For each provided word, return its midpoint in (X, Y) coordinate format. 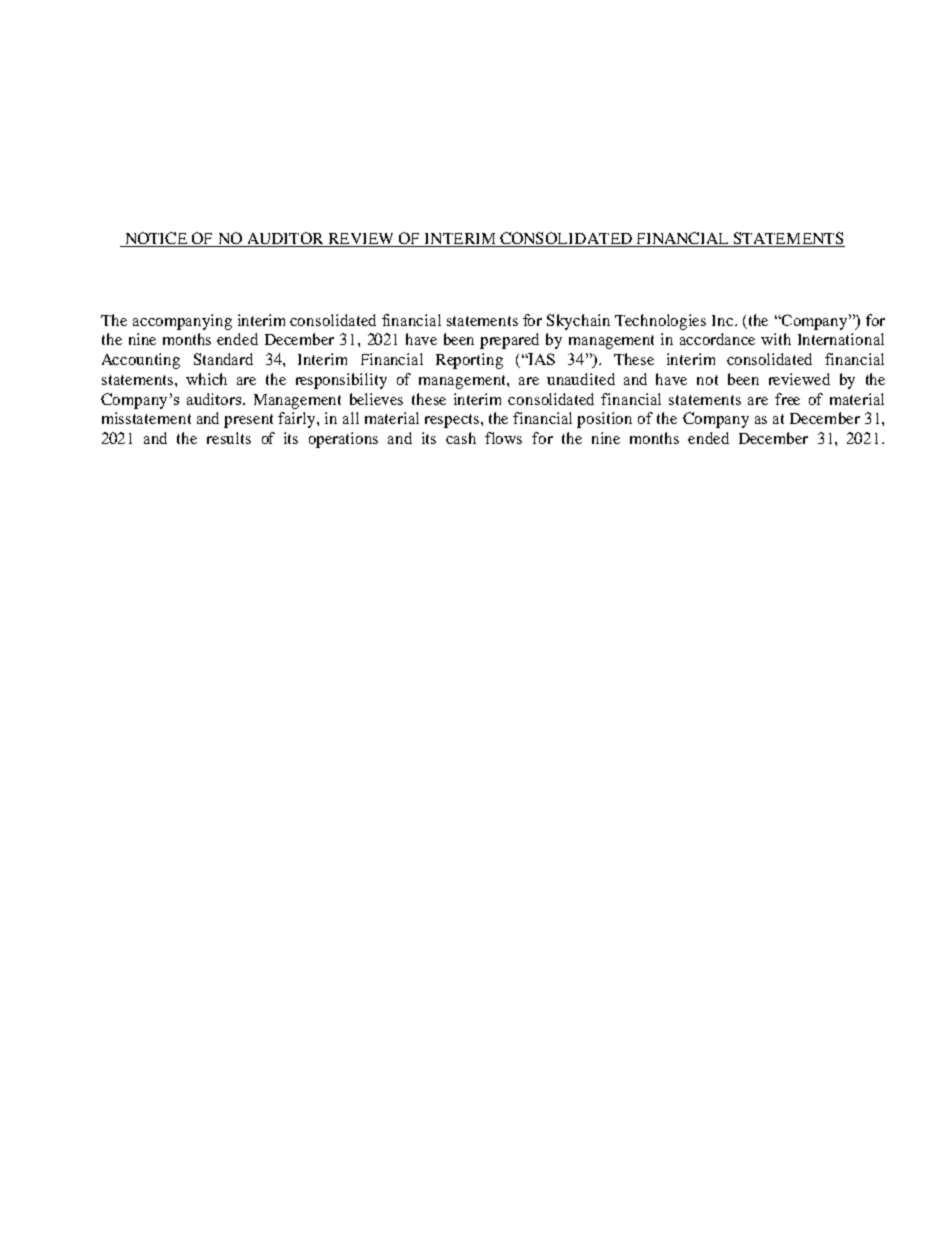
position (604, 420)
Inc (724, 320)
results (229, 438)
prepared (509, 341)
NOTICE (155, 239)
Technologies (660, 322)
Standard (223, 359)
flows (503, 438)
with (776, 339)
